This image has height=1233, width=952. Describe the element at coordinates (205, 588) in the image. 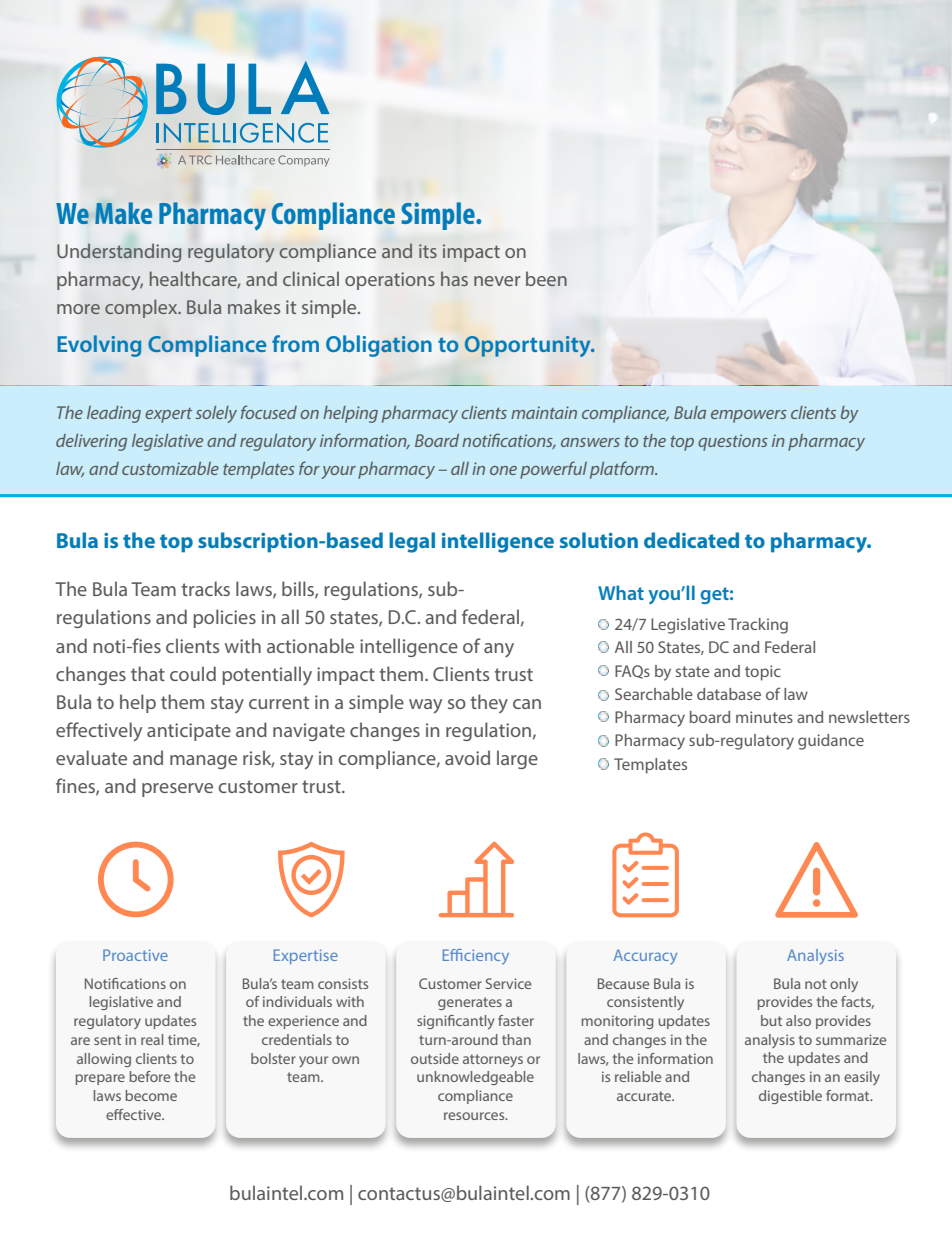

I see `tracks` at that location.
